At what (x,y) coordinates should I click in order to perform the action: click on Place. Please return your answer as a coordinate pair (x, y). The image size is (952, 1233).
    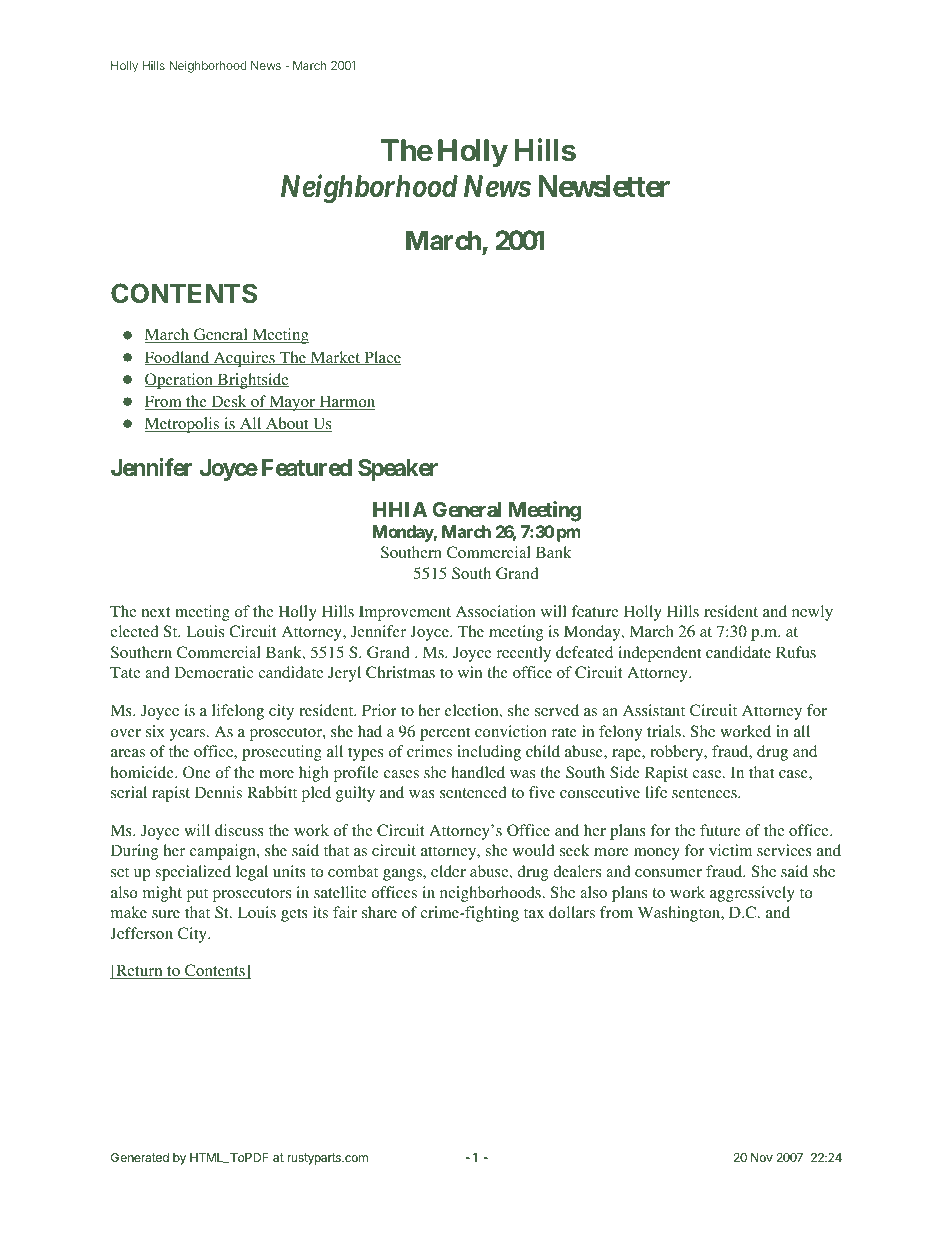
    Looking at the image, I should click on (381, 358).
